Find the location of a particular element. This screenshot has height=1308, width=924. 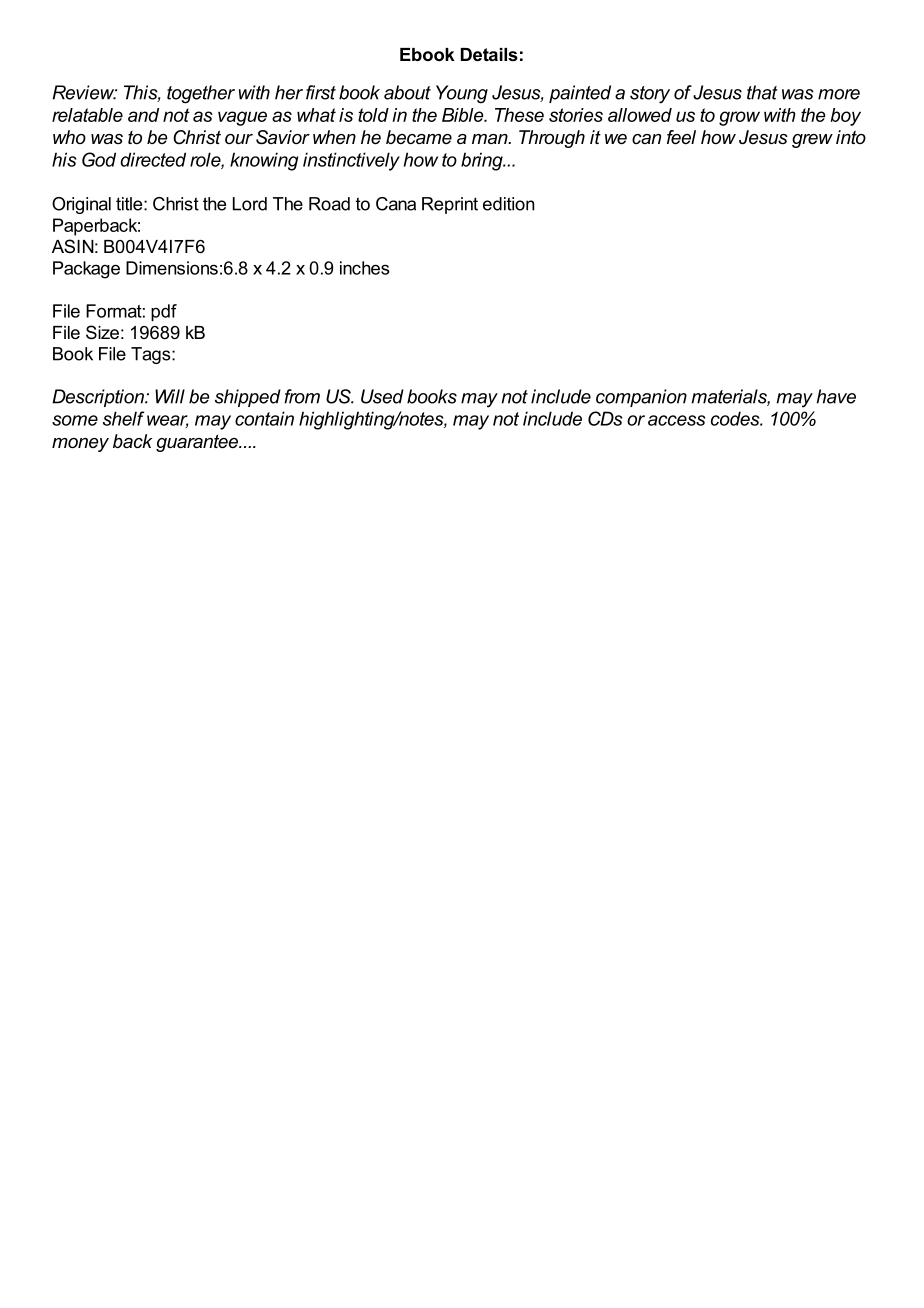

that is located at coordinates (762, 92).
